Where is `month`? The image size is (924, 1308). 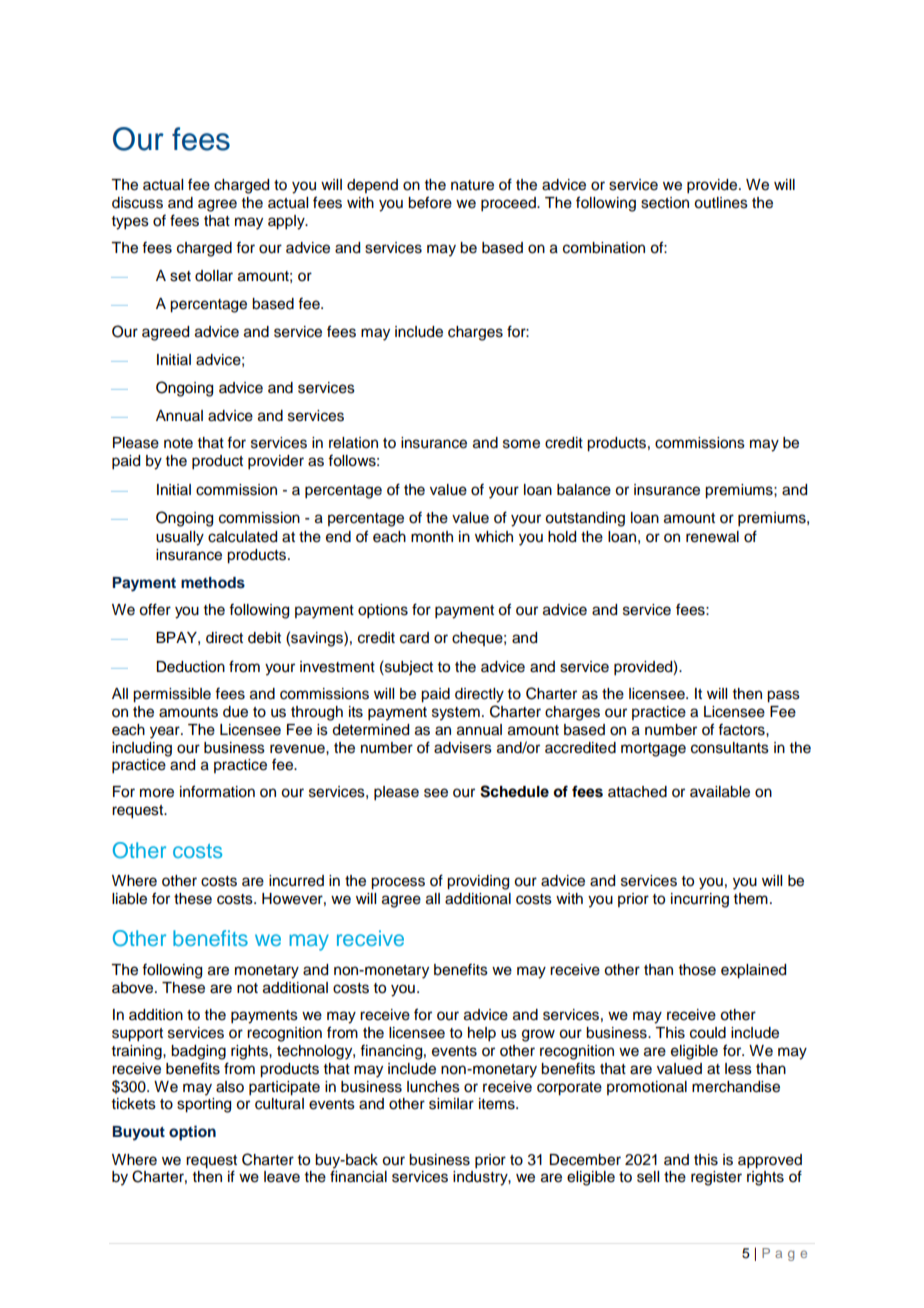 month is located at coordinates (432, 537).
